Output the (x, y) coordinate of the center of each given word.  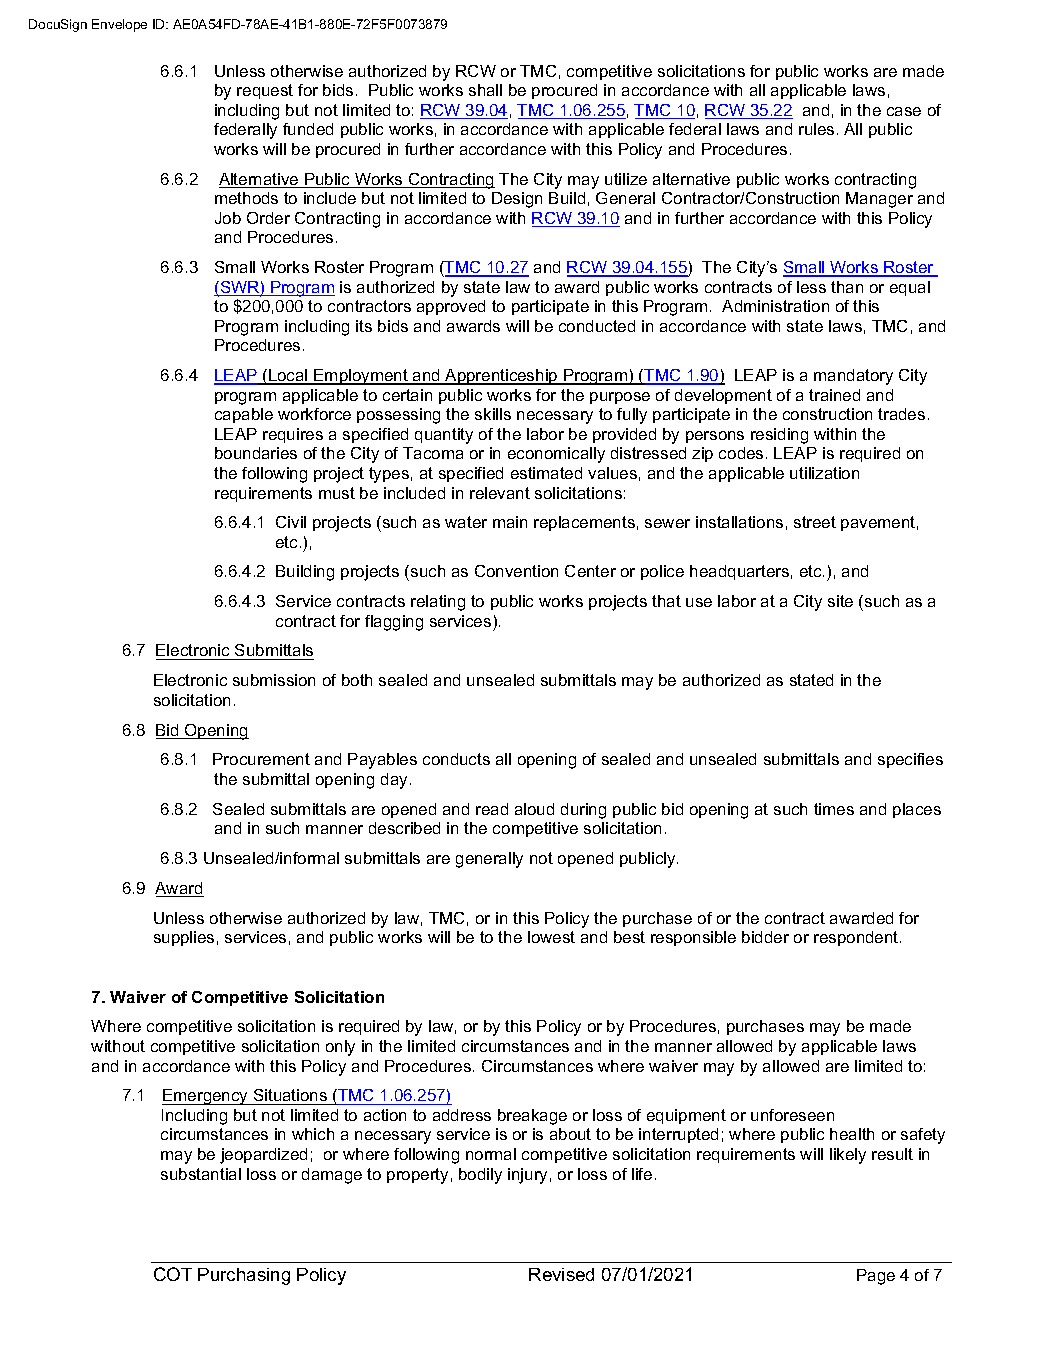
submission (274, 680)
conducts (456, 759)
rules (816, 129)
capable (244, 415)
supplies (184, 938)
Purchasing (244, 1276)
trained (834, 395)
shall (485, 90)
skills (493, 414)
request (265, 91)
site (840, 601)
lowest (551, 937)
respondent (857, 938)
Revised (561, 1274)
